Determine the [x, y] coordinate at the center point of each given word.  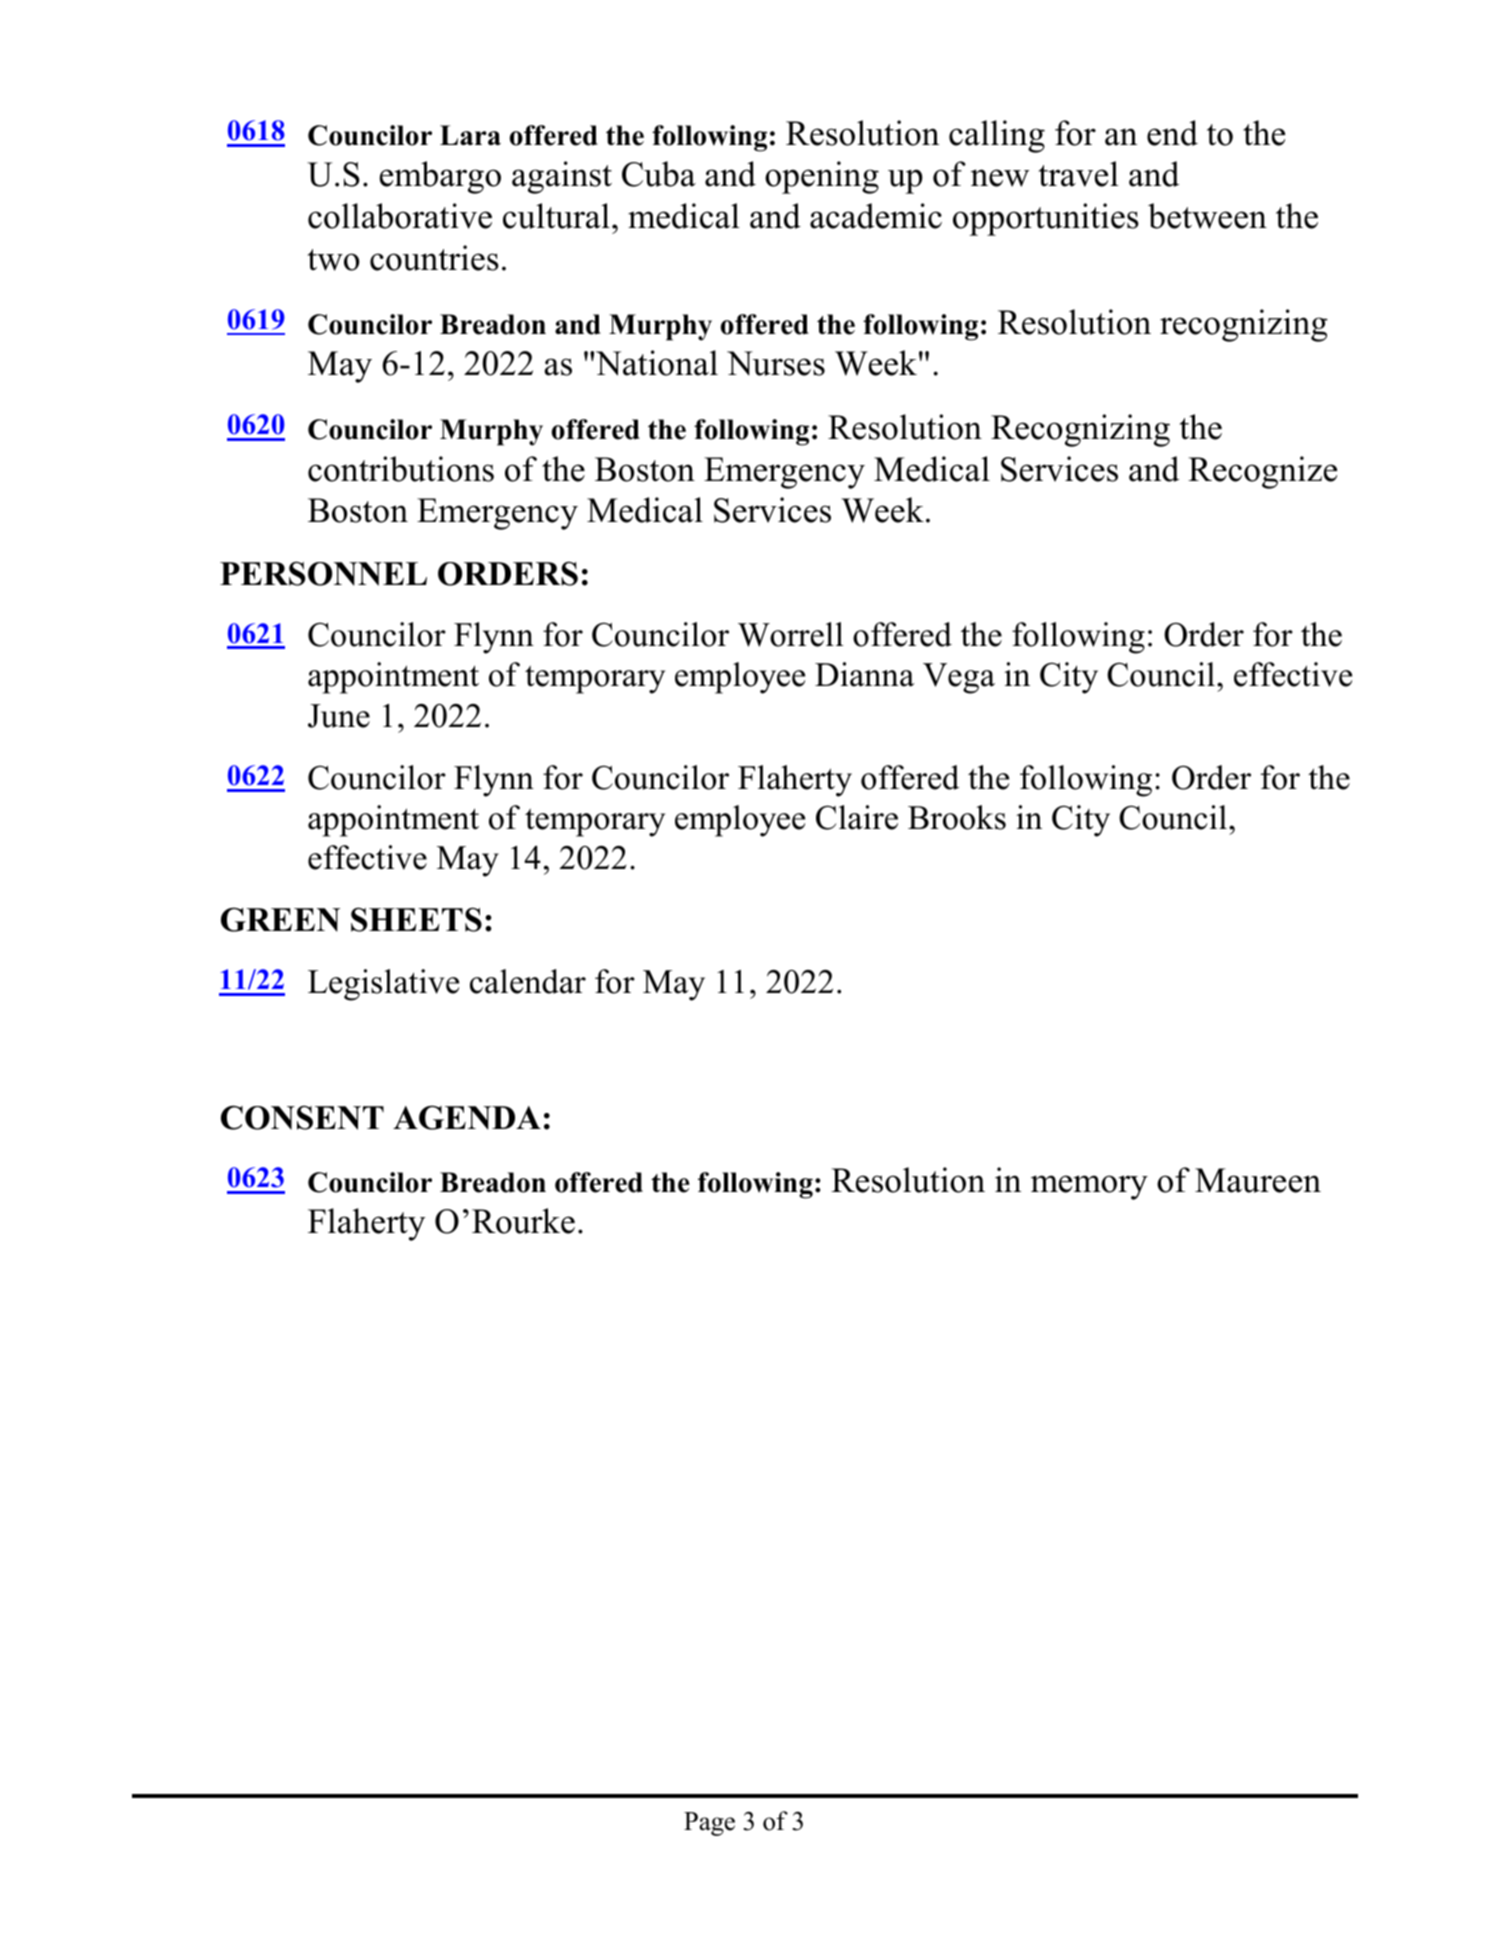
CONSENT [302, 1117]
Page [709, 1824]
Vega [959, 678]
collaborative [400, 216]
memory [1089, 1187]
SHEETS [416, 919]
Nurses [776, 363]
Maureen [1258, 1180]
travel [1079, 174]
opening [822, 177]
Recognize [1262, 472]
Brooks [957, 817]
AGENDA [467, 1117]
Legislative [383, 985]
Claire [857, 817]
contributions [401, 469]
